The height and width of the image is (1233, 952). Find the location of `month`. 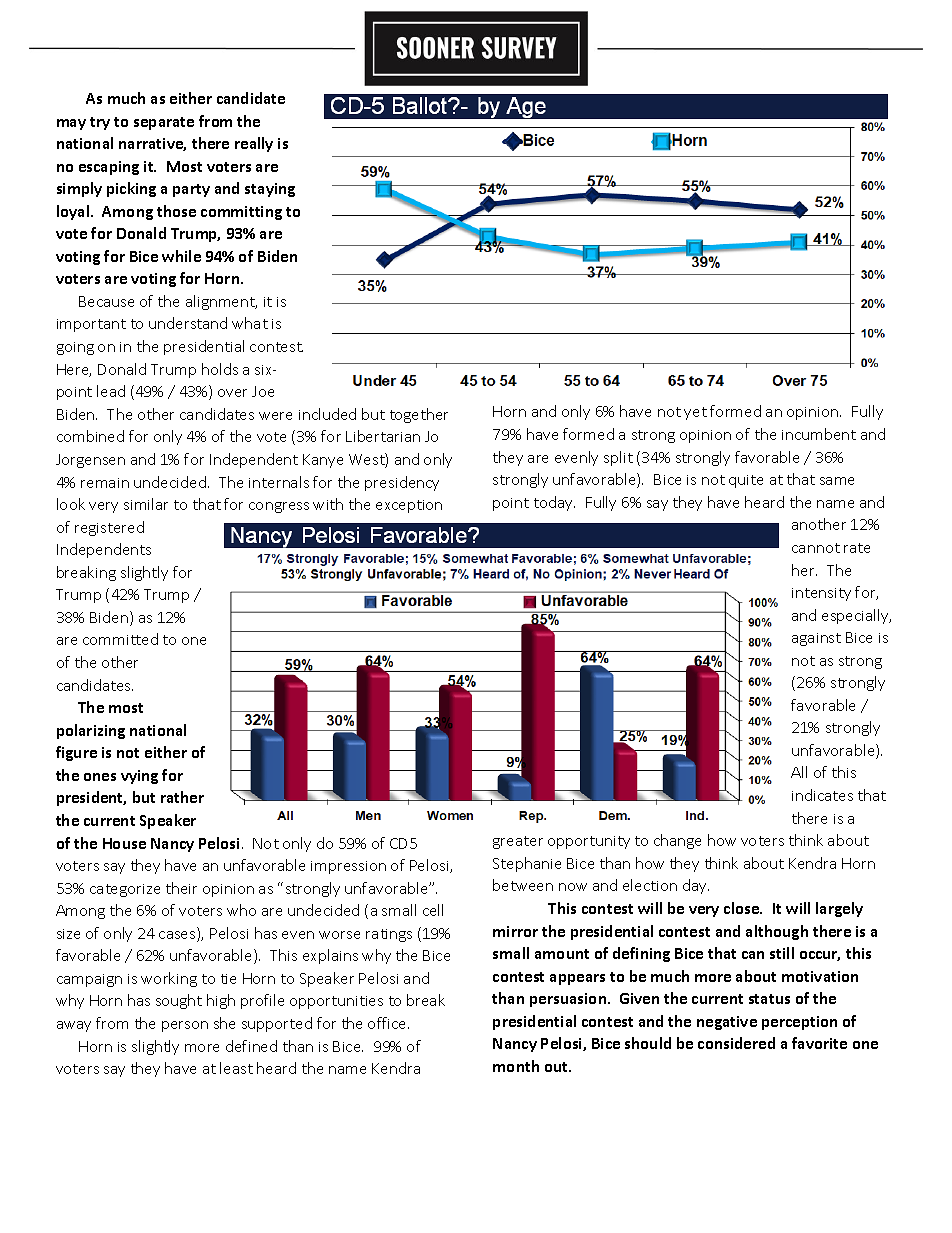

month is located at coordinates (516, 1066).
